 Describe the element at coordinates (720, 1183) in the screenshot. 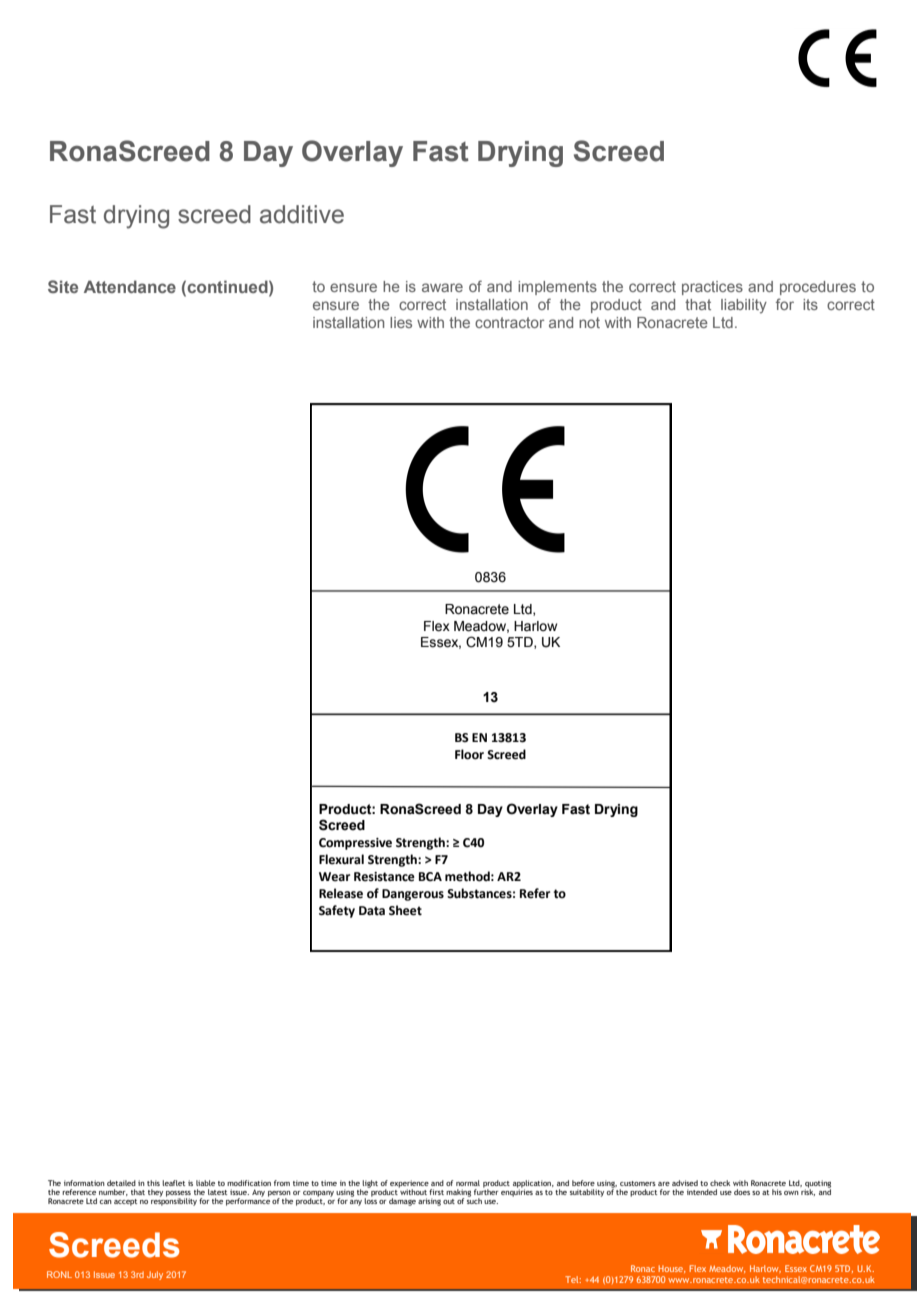

I see `check` at that location.
